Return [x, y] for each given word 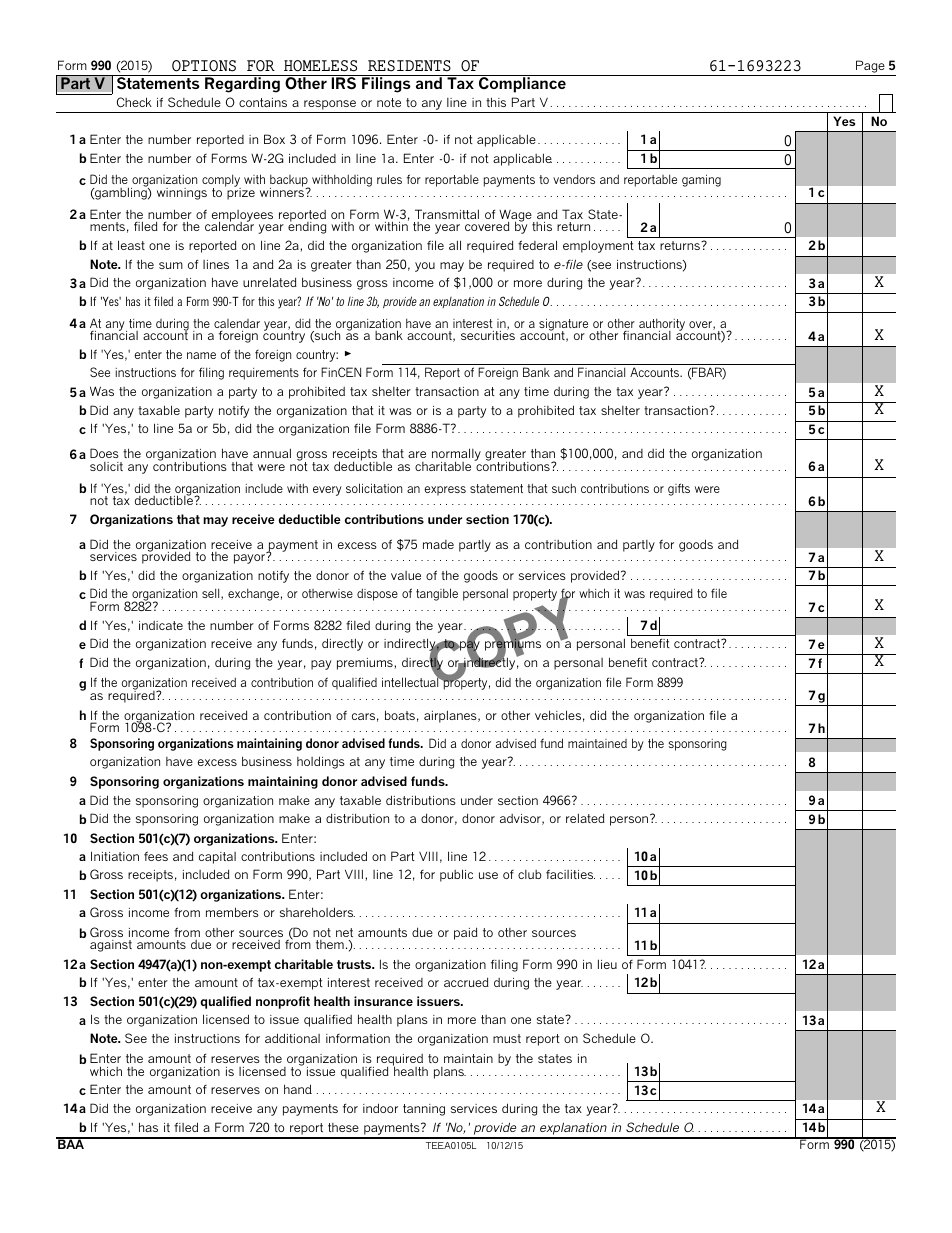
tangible [437, 594]
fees [156, 856]
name [201, 355]
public [456, 875]
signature [563, 326]
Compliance [522, 84]
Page [870, 66]
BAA [71, 1143]
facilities [570, 874]
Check [134, 102]
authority [662, 326]
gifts [679, 489]
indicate [161, 625]
